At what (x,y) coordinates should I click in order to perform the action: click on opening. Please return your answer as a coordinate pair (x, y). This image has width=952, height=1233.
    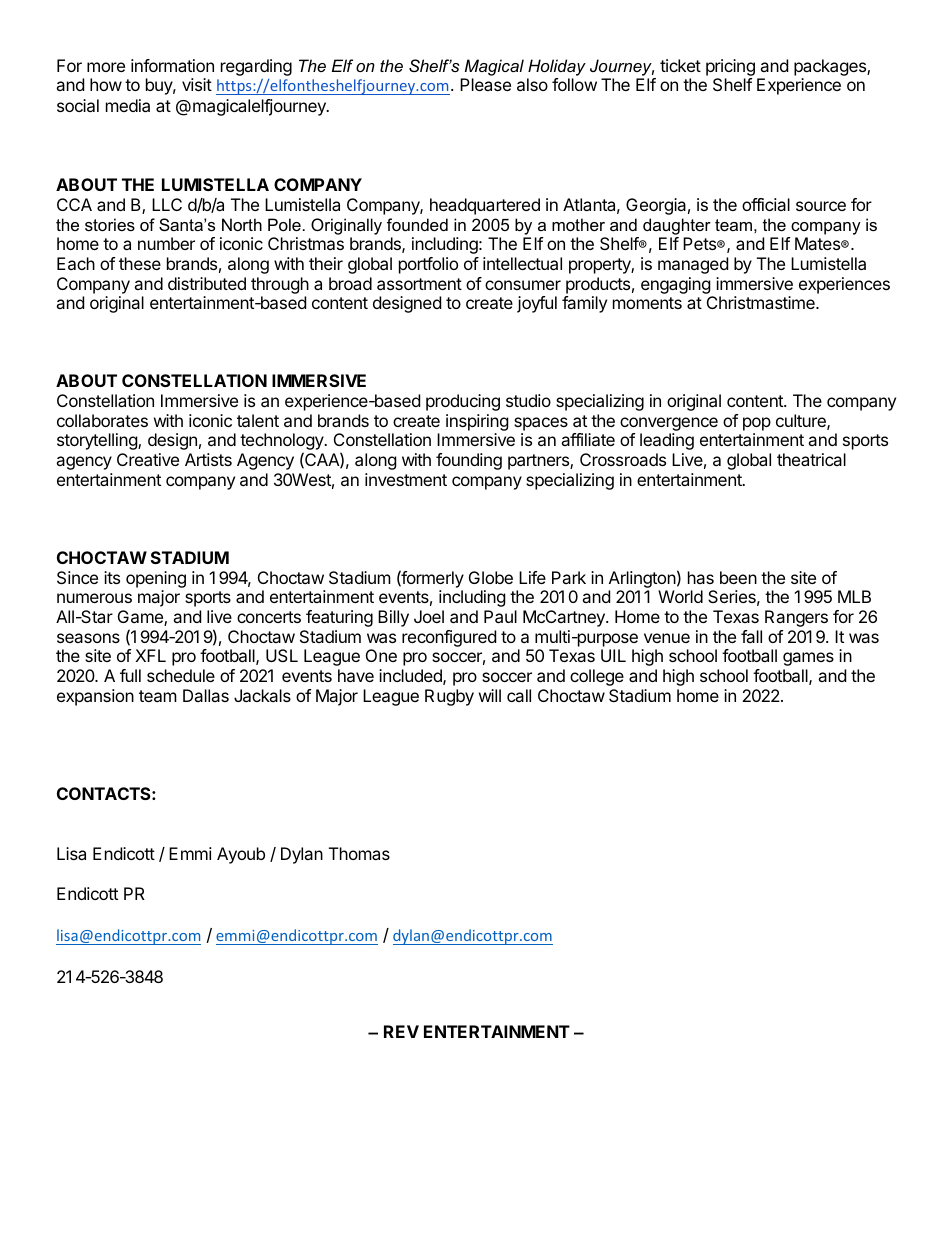
    Looking at the image, I should click on (156, 579).
